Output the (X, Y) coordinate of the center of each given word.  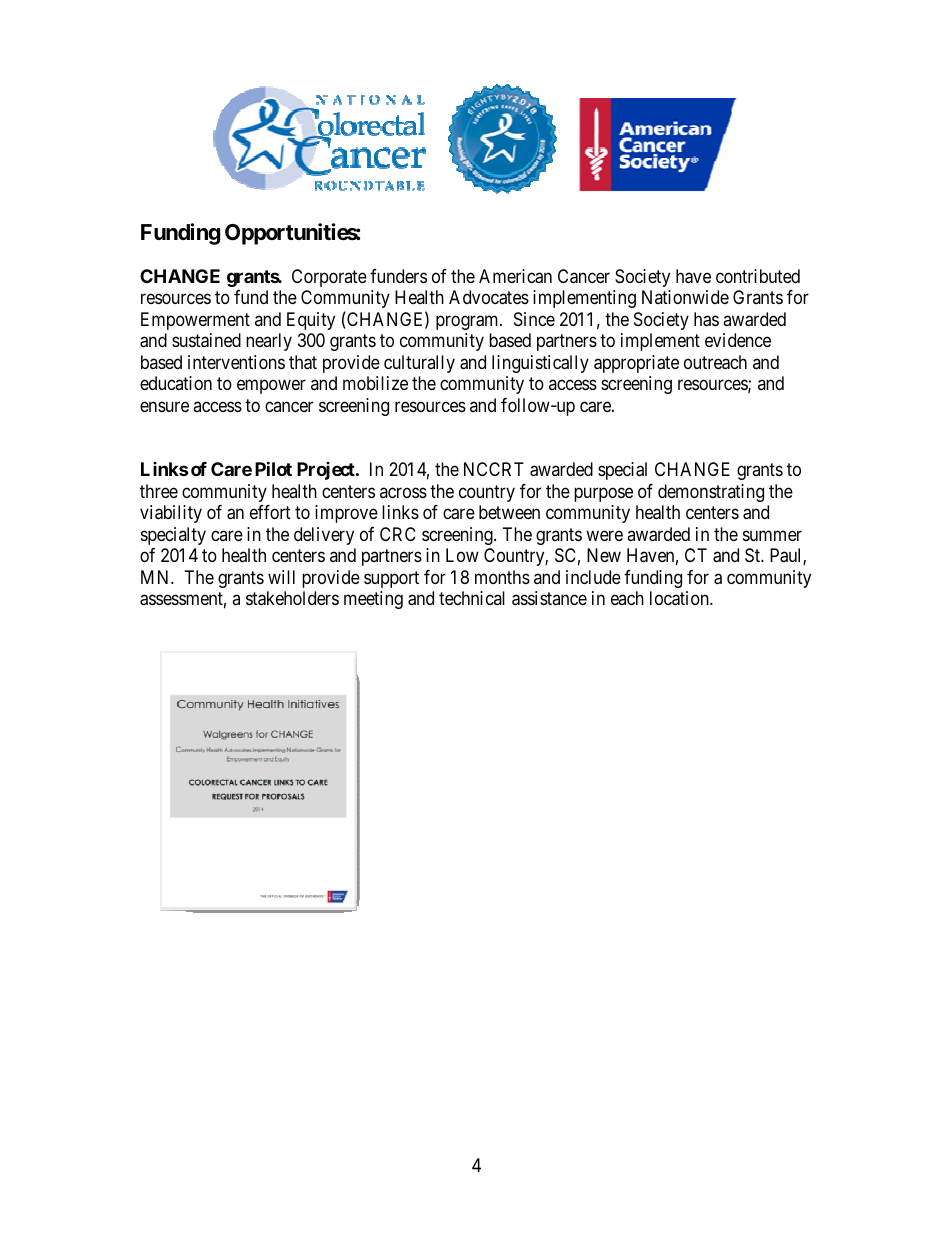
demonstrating (711, 493)
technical (472, 598)
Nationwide (685, 297)
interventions (236, 362)
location (680, 598)
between (509, 512)
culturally (419, 364)
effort (270, 512)
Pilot (273, 468)
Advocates (489, 297)
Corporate (329, 278)
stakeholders (292, 598)
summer (772, 535)
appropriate (636, 364)
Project (327, 471)
